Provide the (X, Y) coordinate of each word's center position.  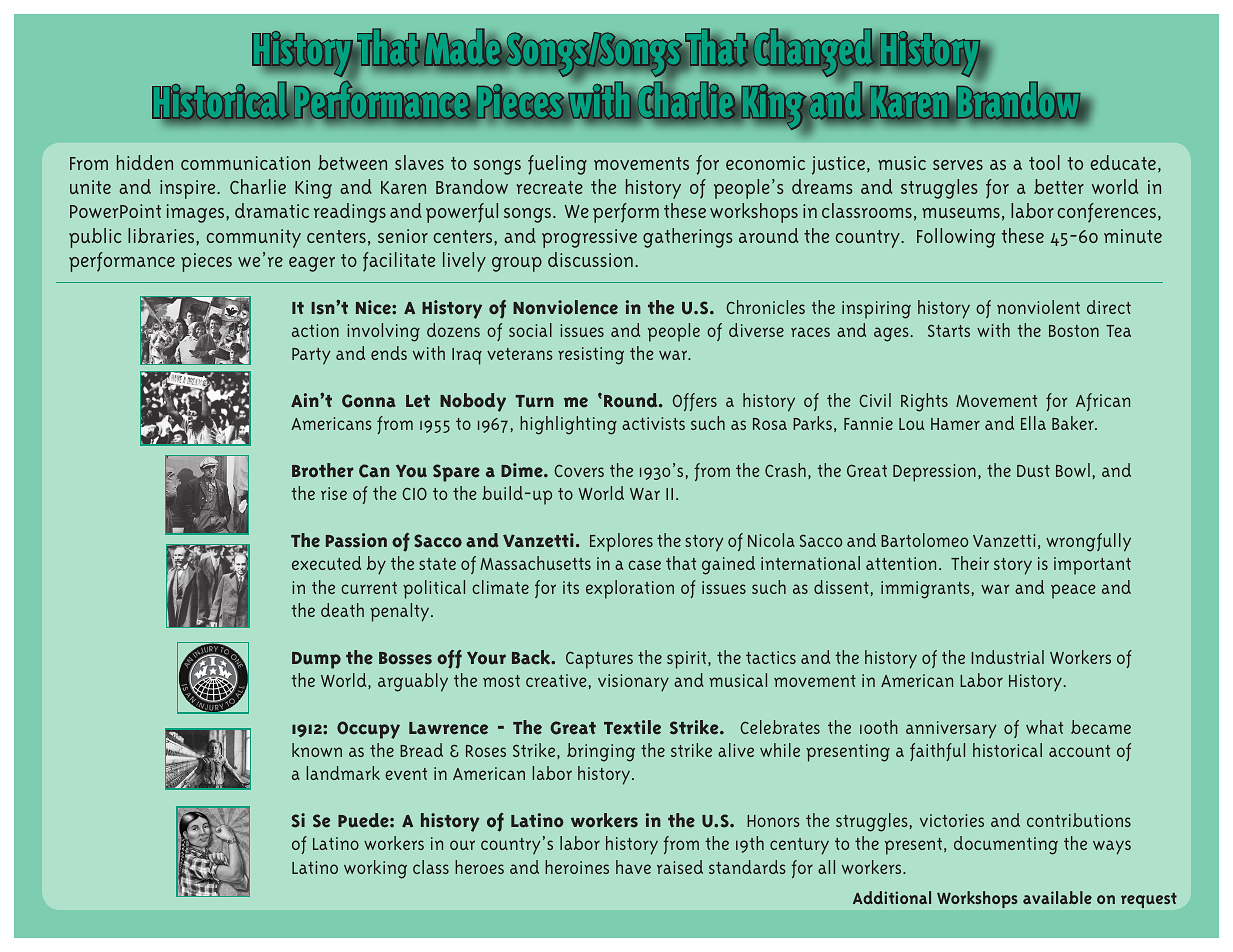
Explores (621, 542)
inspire (189, 189)
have (633, 867)
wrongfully (1088, 542)
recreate (550, 187)
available (1057, 897)
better (1059, 186)
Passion (356, 540)
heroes (479, 867)
